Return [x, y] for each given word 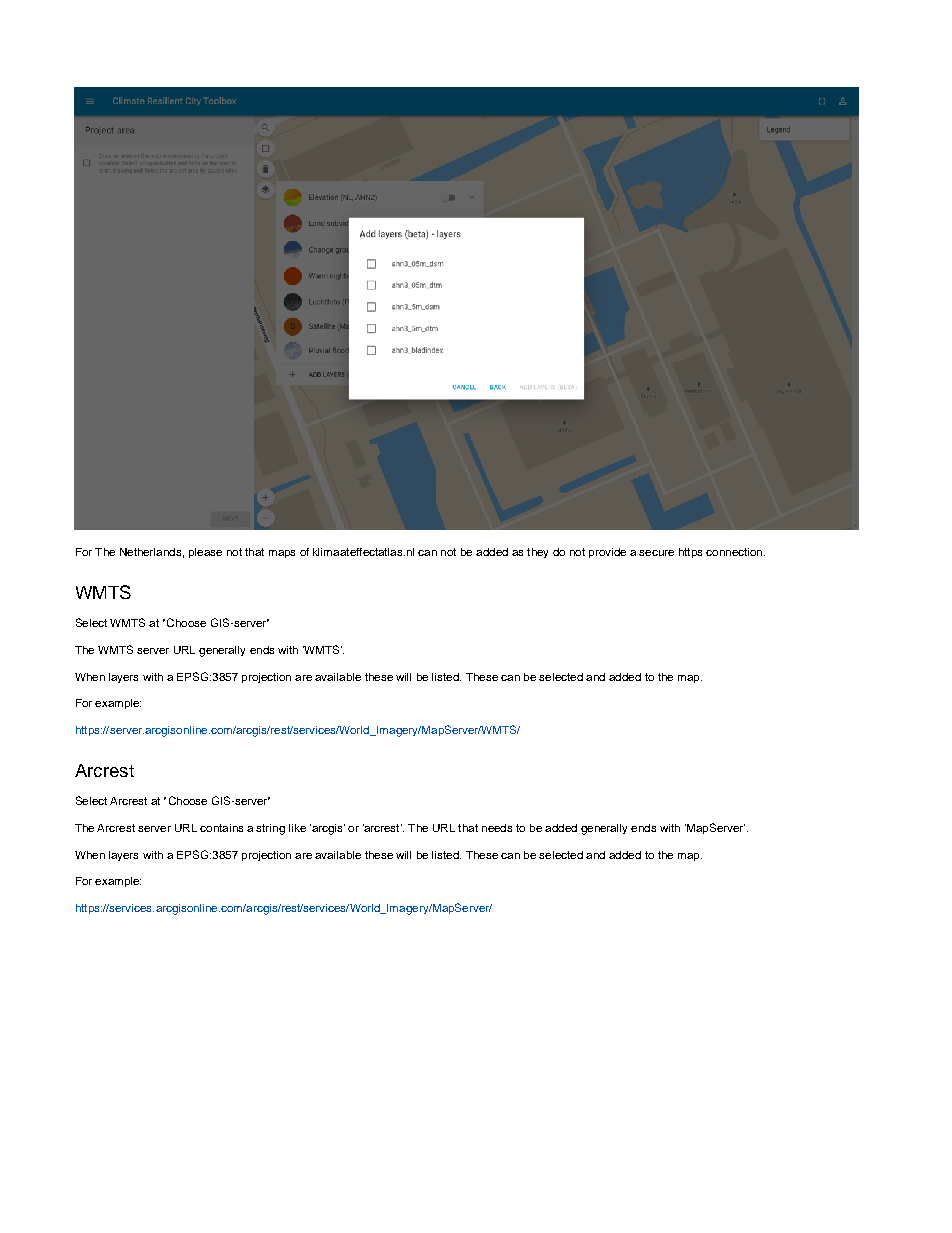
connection [734, 552]
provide [607, 553]
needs [497, 828]
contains [221, 828]
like [297, 828]
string [270, 829]
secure [656, 553]
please [205, 553]
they [537, 553]
